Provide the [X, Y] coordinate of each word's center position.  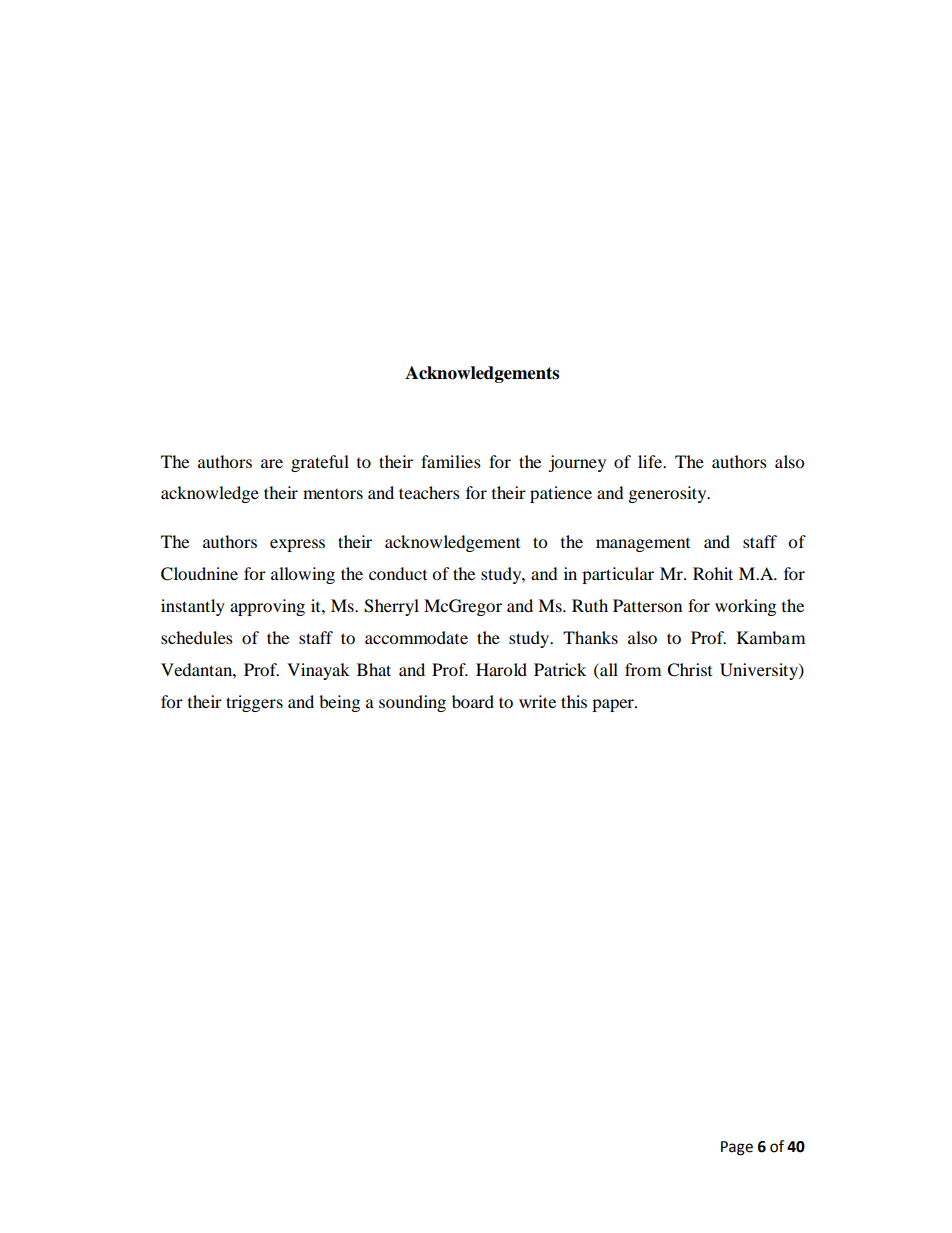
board [473, 701]
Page [737, 1148]
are [272, 463]
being [339, 703]
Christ [689, 670]
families [451, 461]
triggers [254, 703]
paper [614, 705]
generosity [669, 494]
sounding [412, 703]
